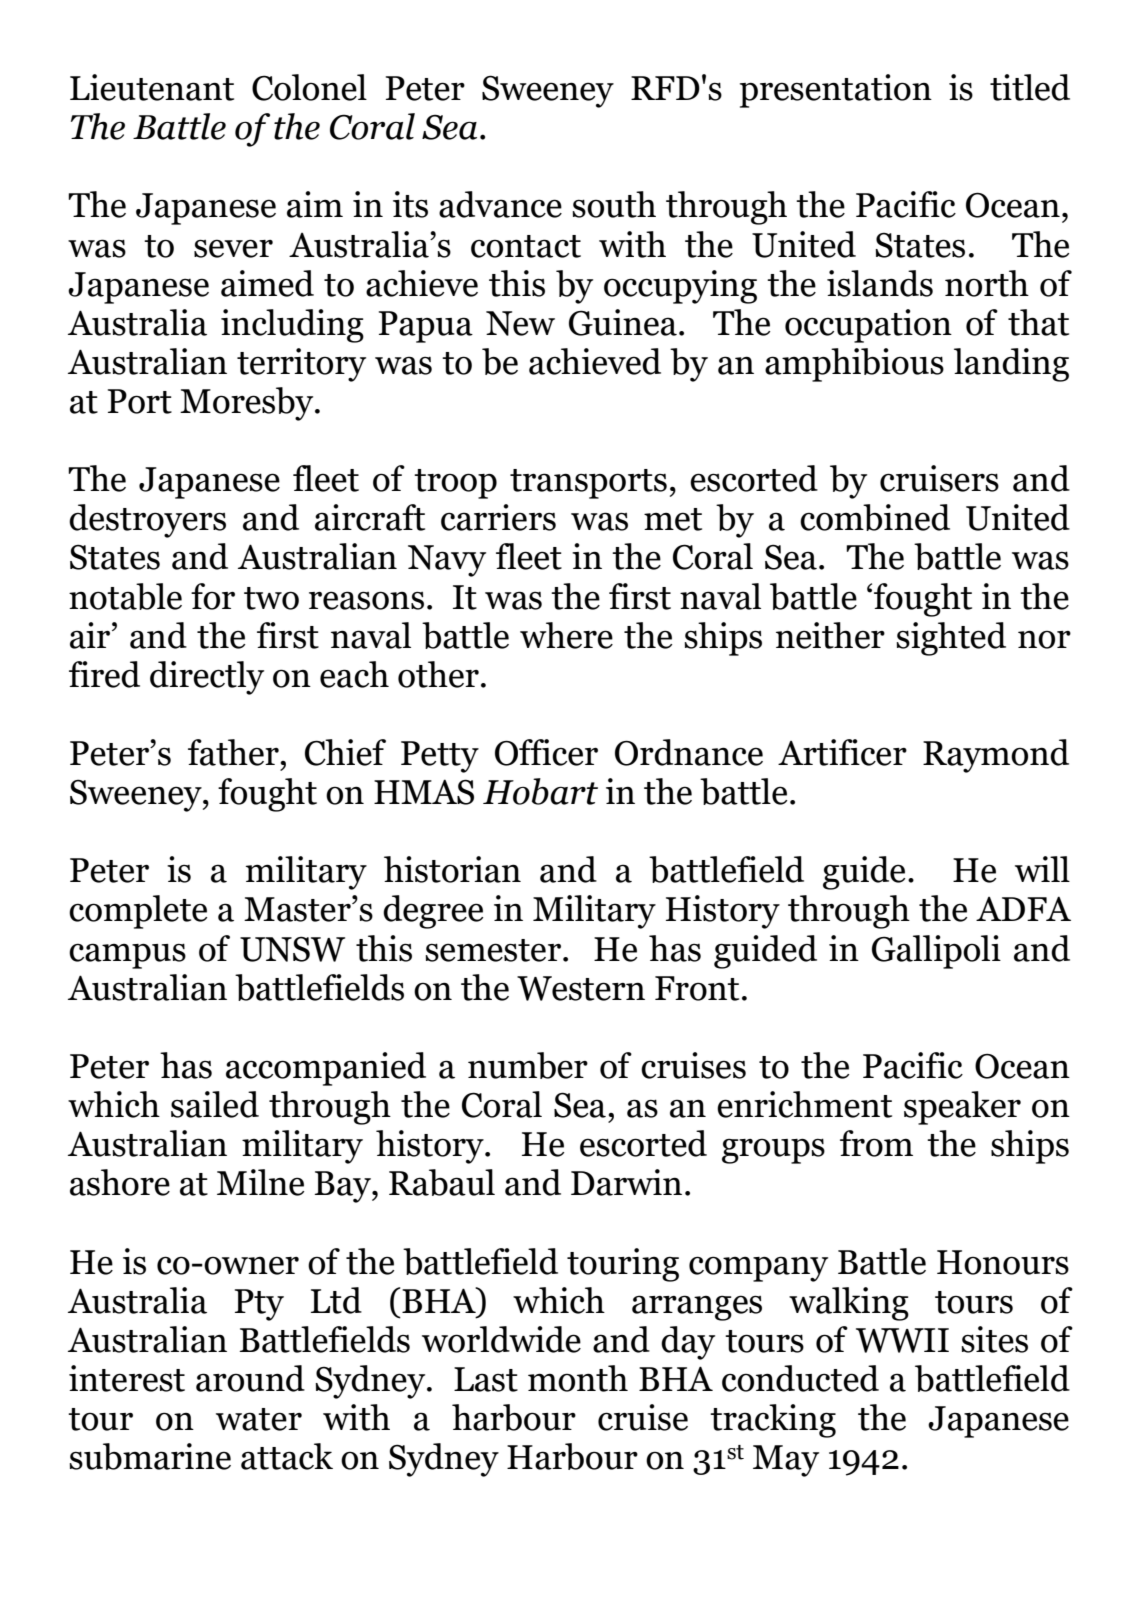  What do you see at coordinates (292, 949) in the screenshot?
I see `UNSW` at bounding box center [292, 949].
